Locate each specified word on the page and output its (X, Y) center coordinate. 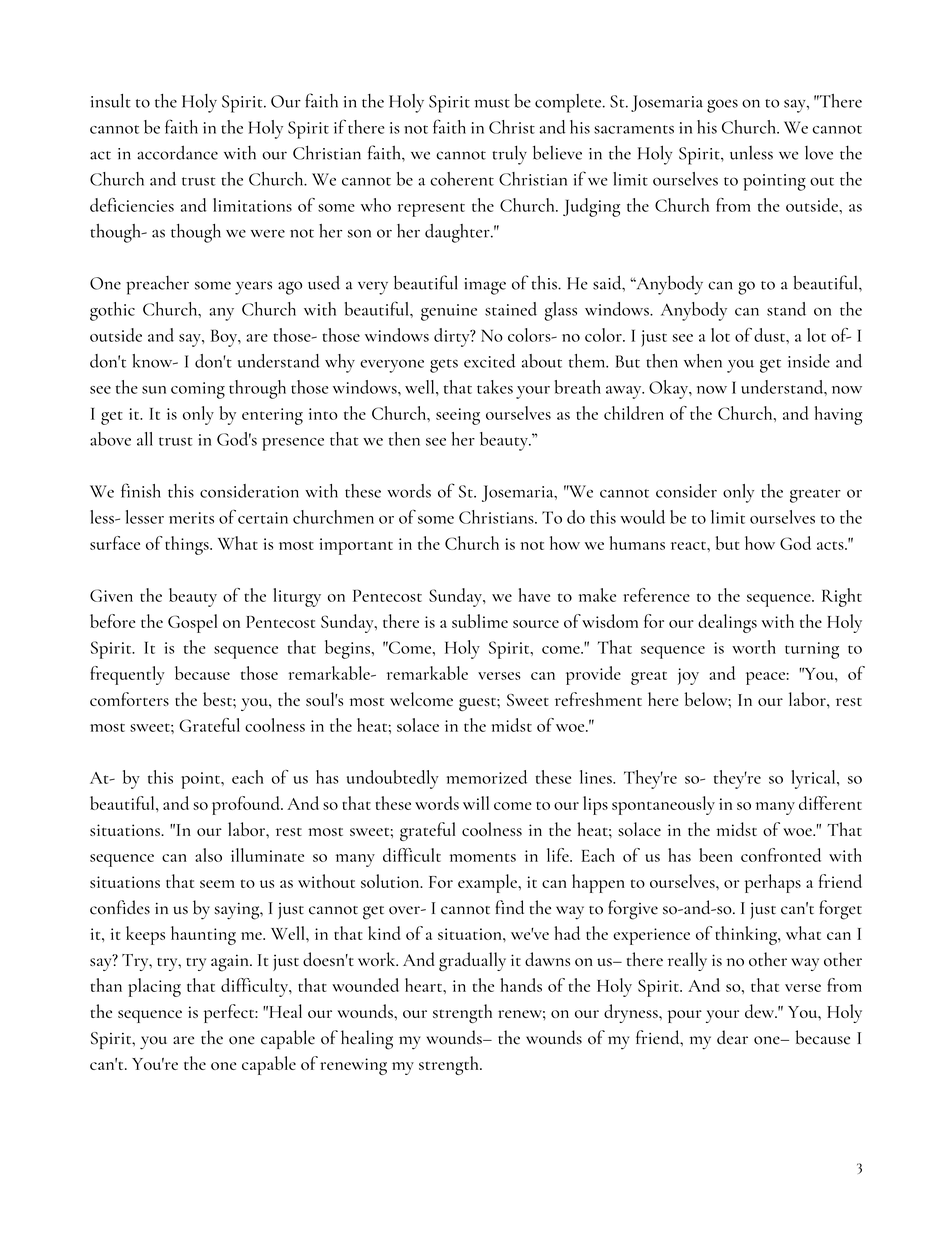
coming (198, 390)
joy (688, 676)
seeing (458, 416)
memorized (487, 777)
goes (722, 106)
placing (154, 987)
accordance (178, 152)
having (838, 415)
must (492, 103)
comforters (129, 699)
